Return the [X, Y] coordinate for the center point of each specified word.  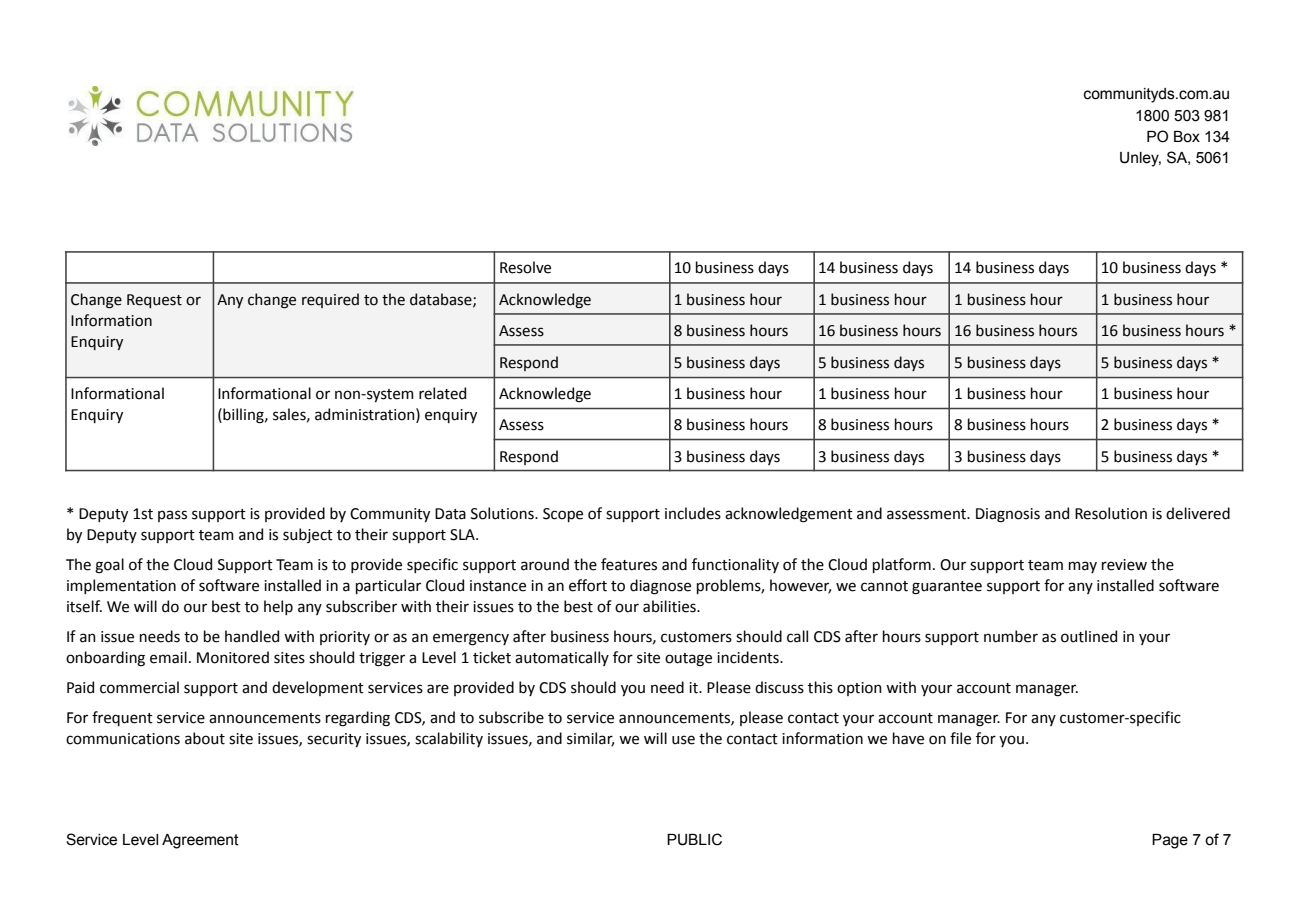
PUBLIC [694, 839]
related [442, 393]
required [330, 300]
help [278, 607]
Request [154, 301]
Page [1170, 841]
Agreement [200, 841]
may [1083, 567]
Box [1187, 137]
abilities [670, 606]
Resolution [1111, 513]
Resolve [525, 267]
